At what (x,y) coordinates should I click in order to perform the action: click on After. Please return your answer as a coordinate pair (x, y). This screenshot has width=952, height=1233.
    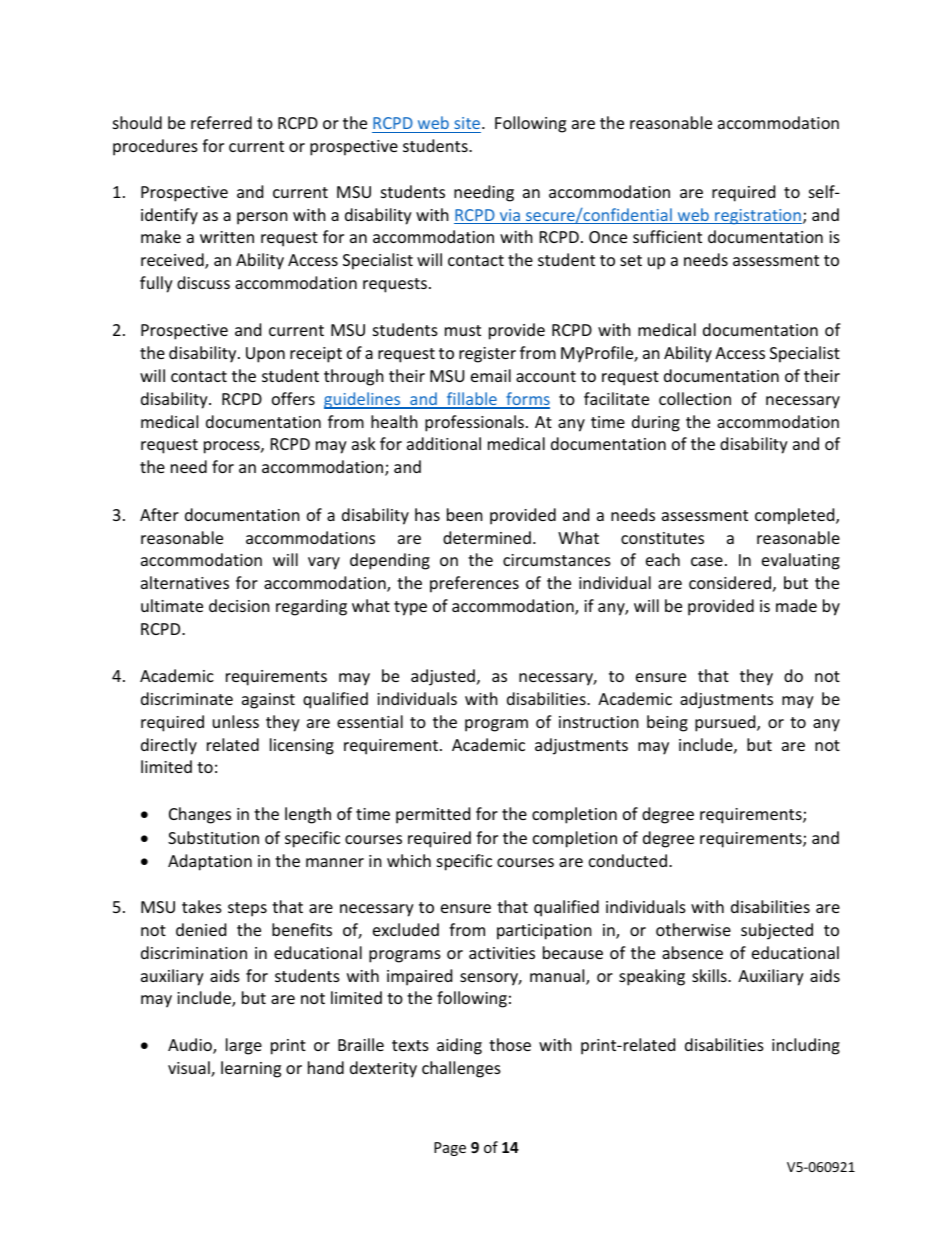
    Looking at the image, I should click on (159, 514).
